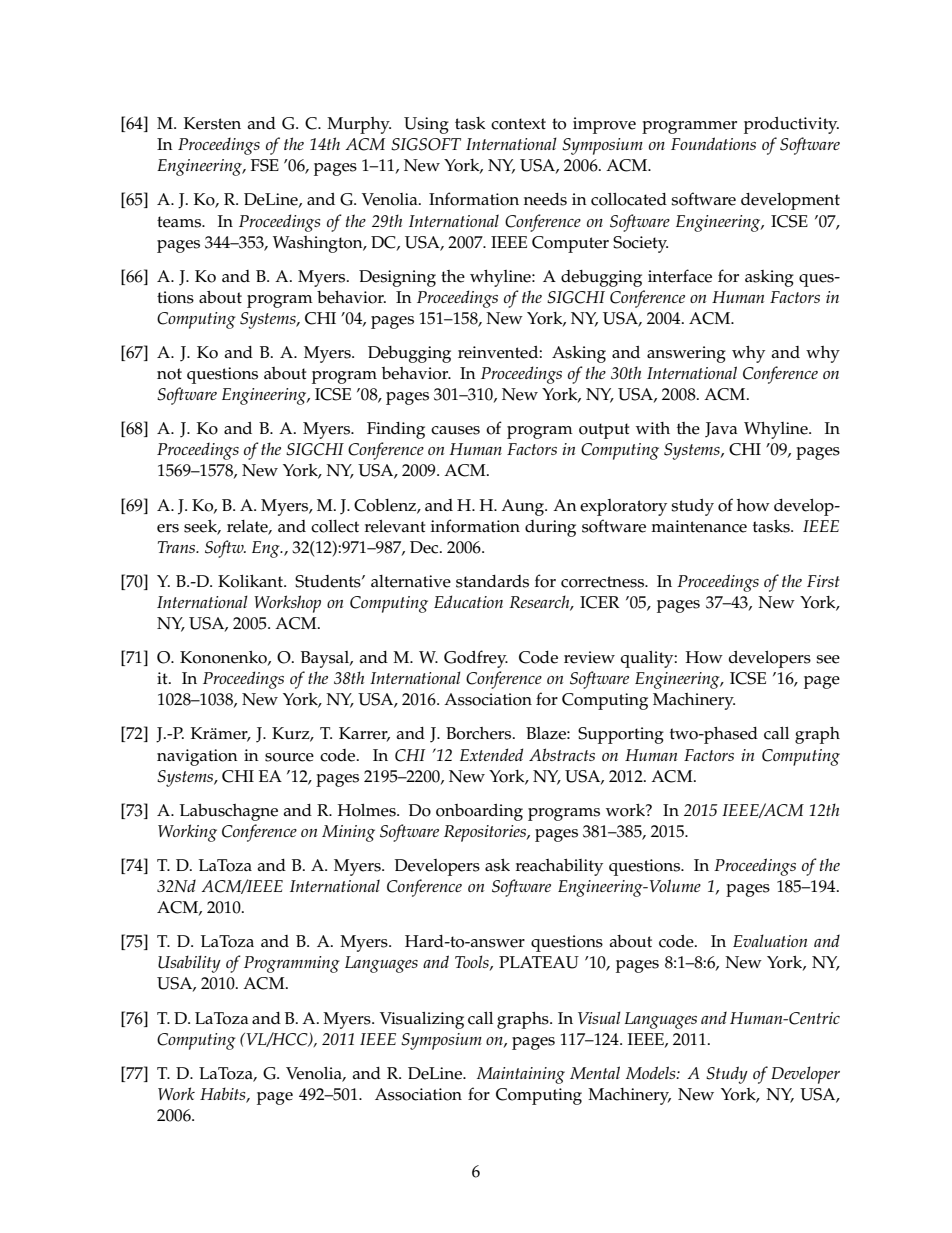  What do you see at coordinates (823, 581) in the image?
I see `First` at bounding box center [823, 581].
